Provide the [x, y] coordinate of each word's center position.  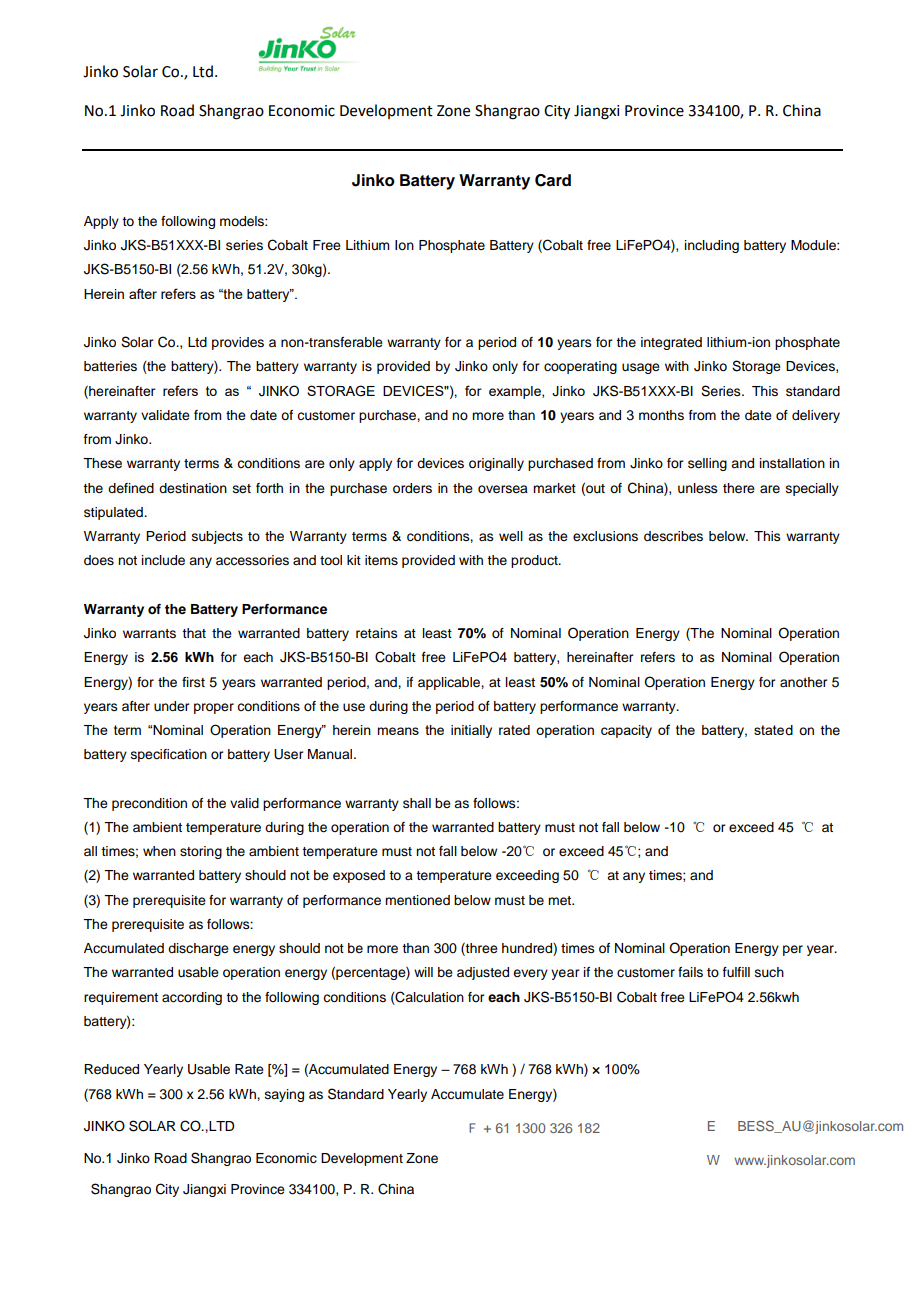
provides [238, 343]
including [712, 246]
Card [553, 180]
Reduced [111, 1069]
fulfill [736, 972]
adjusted [483, 973]
